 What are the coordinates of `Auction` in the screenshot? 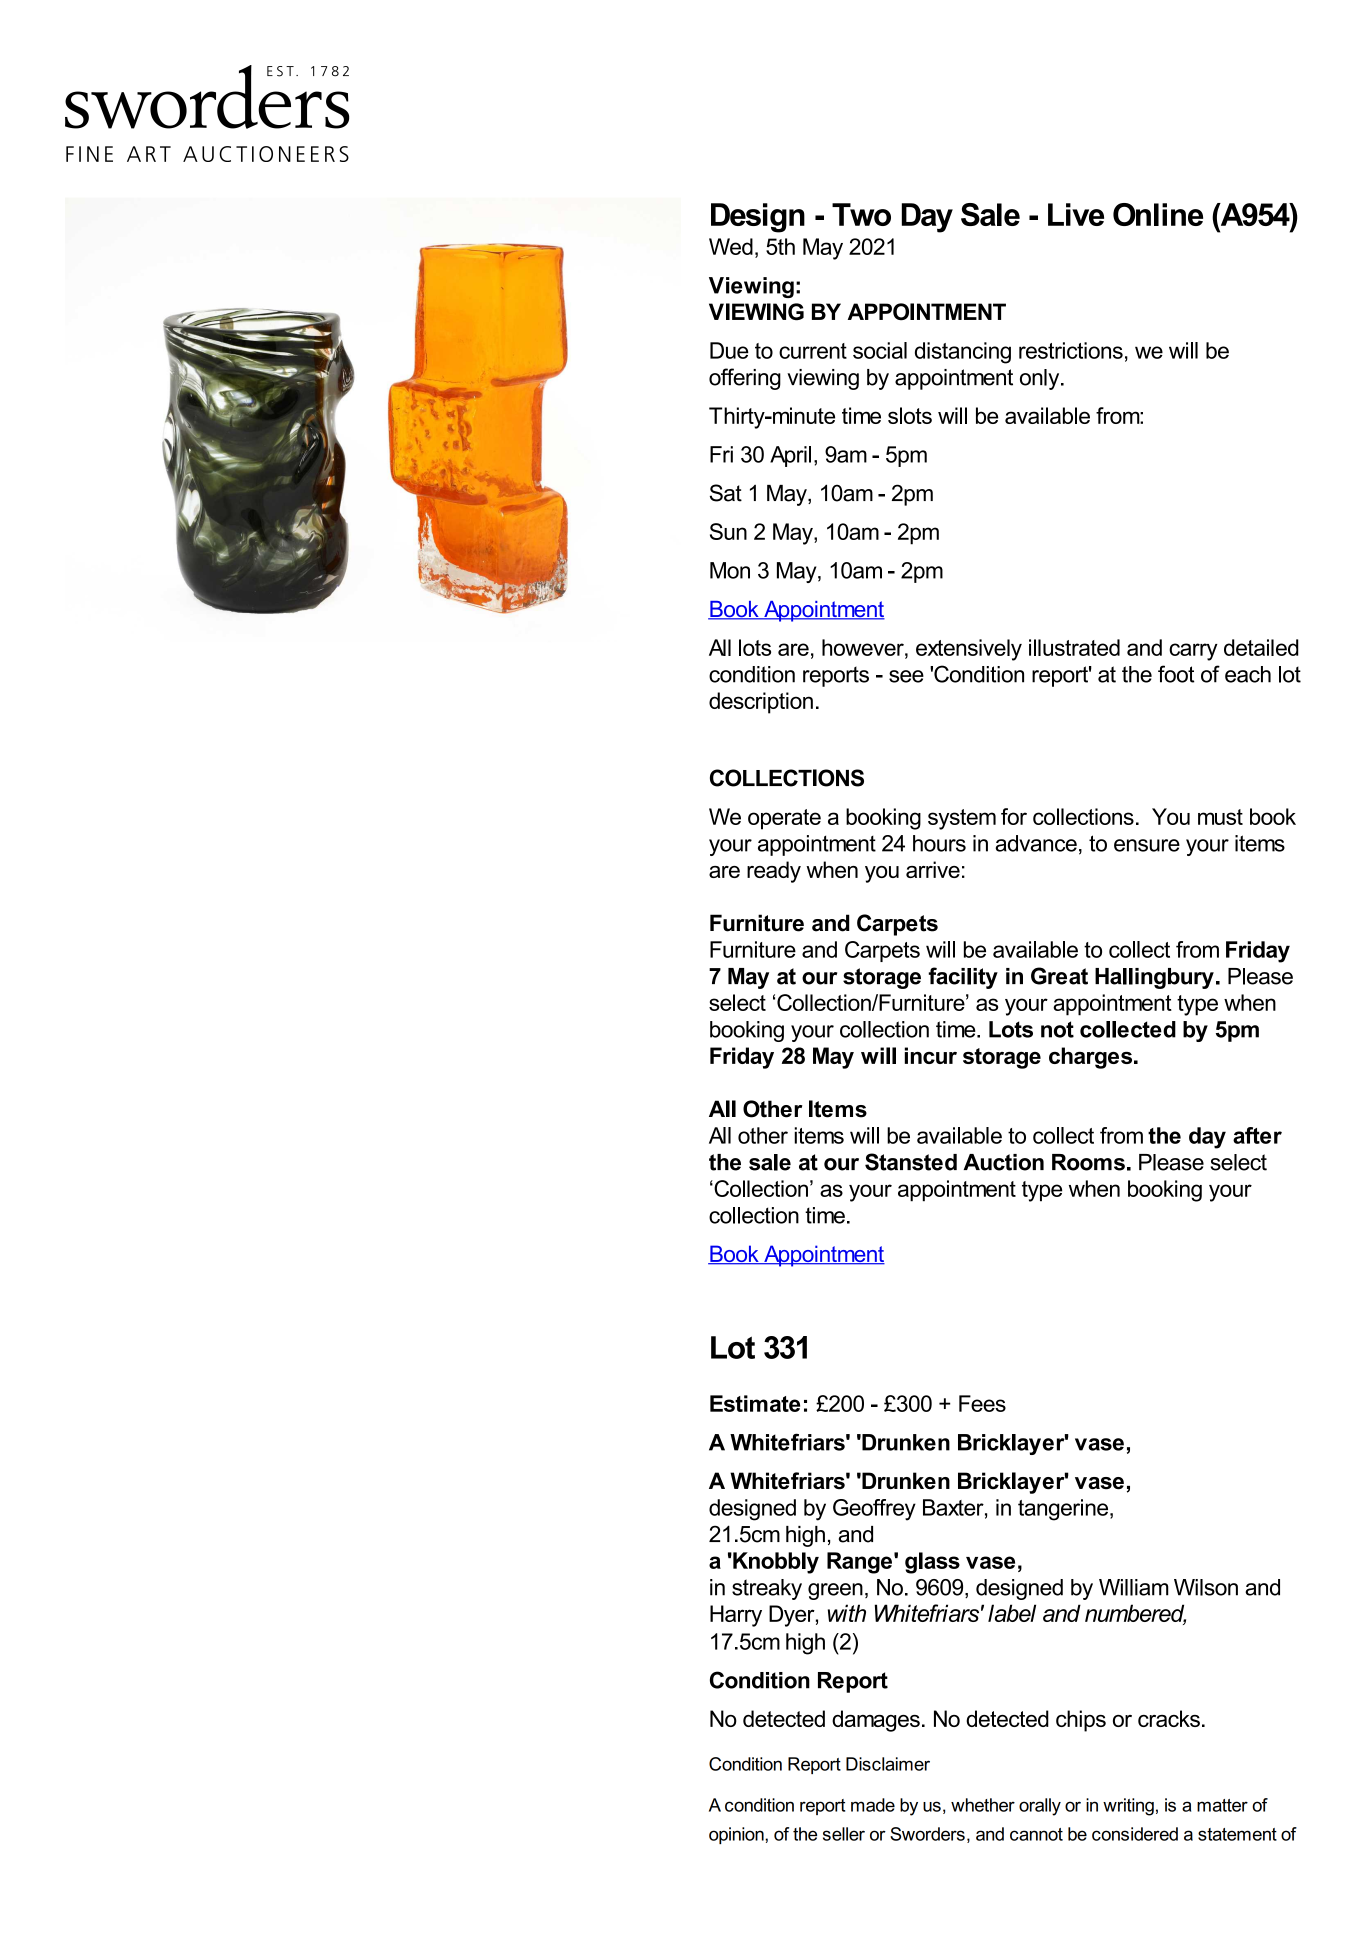 It's located at (1003, 1162).
